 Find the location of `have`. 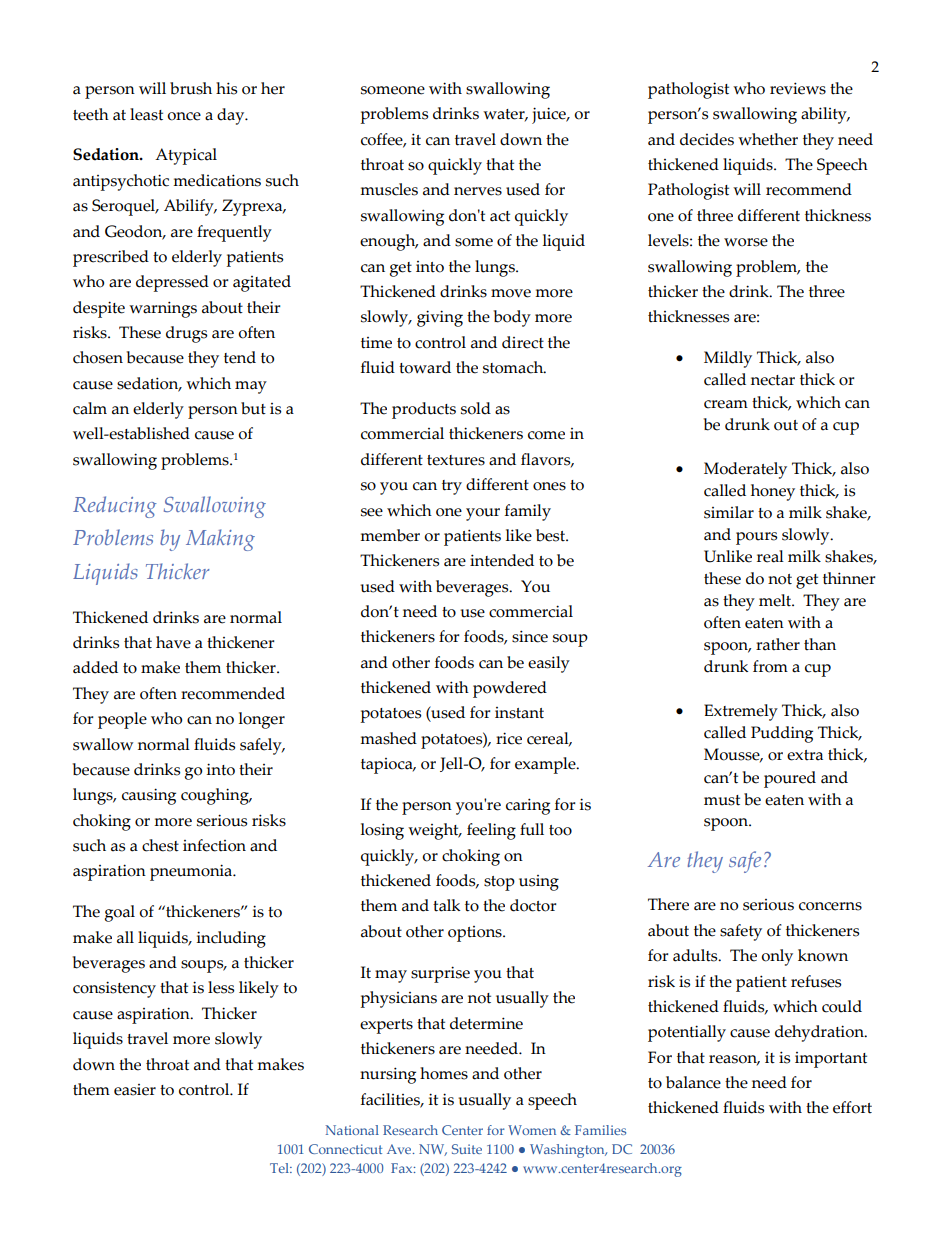

have is located at coordinates (173, 642).
